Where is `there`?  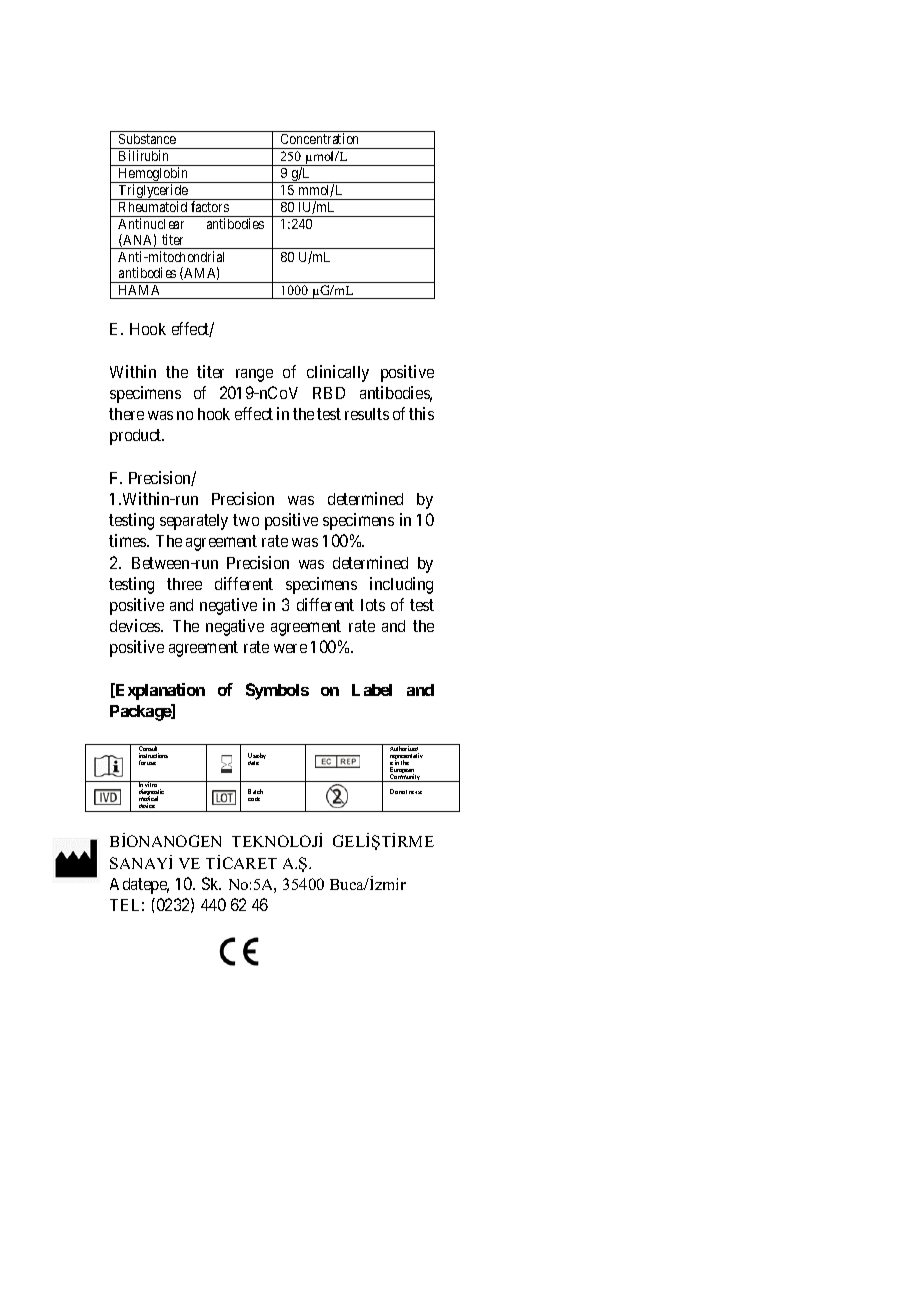
there is located at coordinates (126, 414).
